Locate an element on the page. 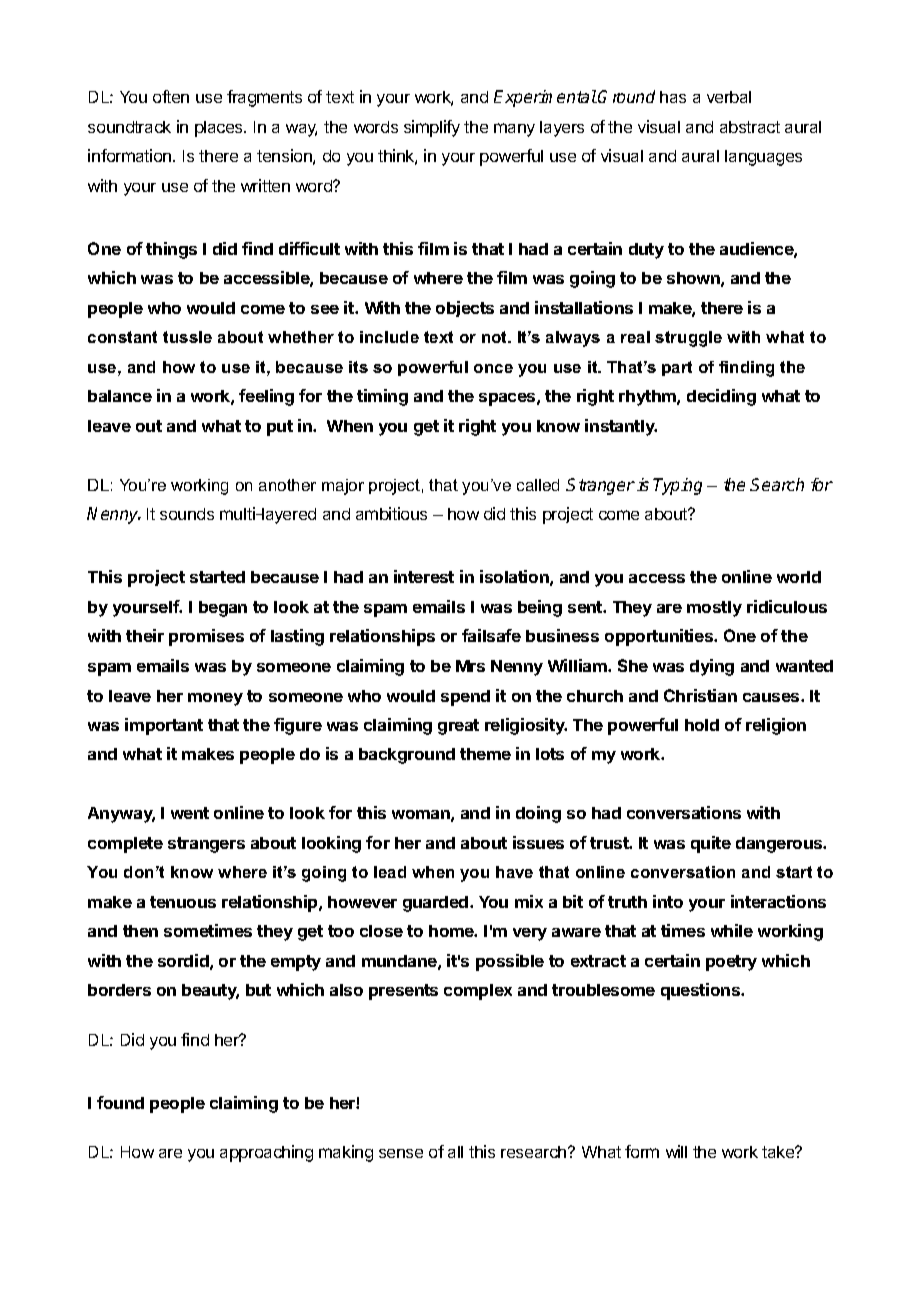 The image size is (924, 1308). approaching is located at coordinates (266, 1153).
